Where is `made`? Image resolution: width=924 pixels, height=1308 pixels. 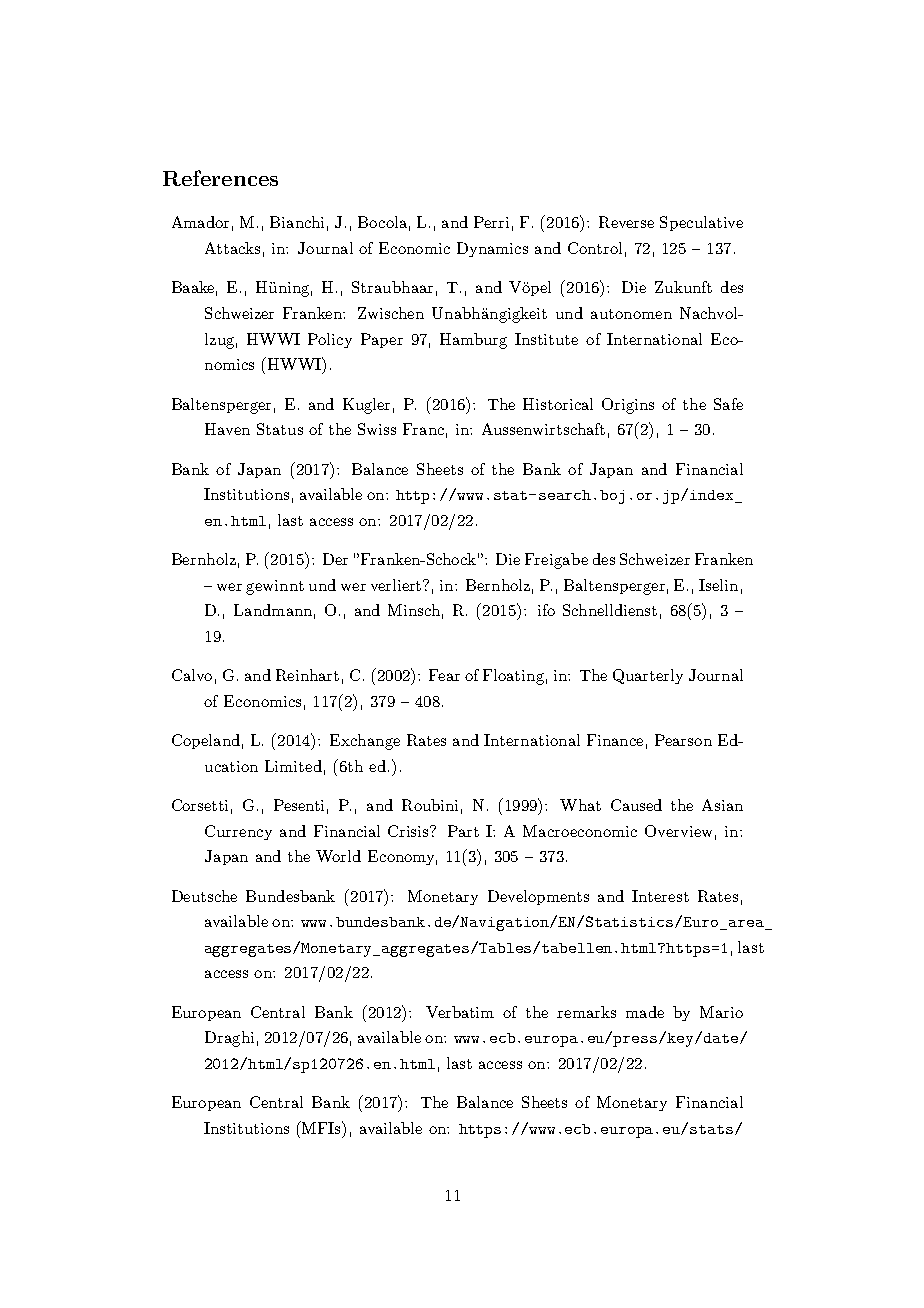
made is located at coordinates (645, 1012).
